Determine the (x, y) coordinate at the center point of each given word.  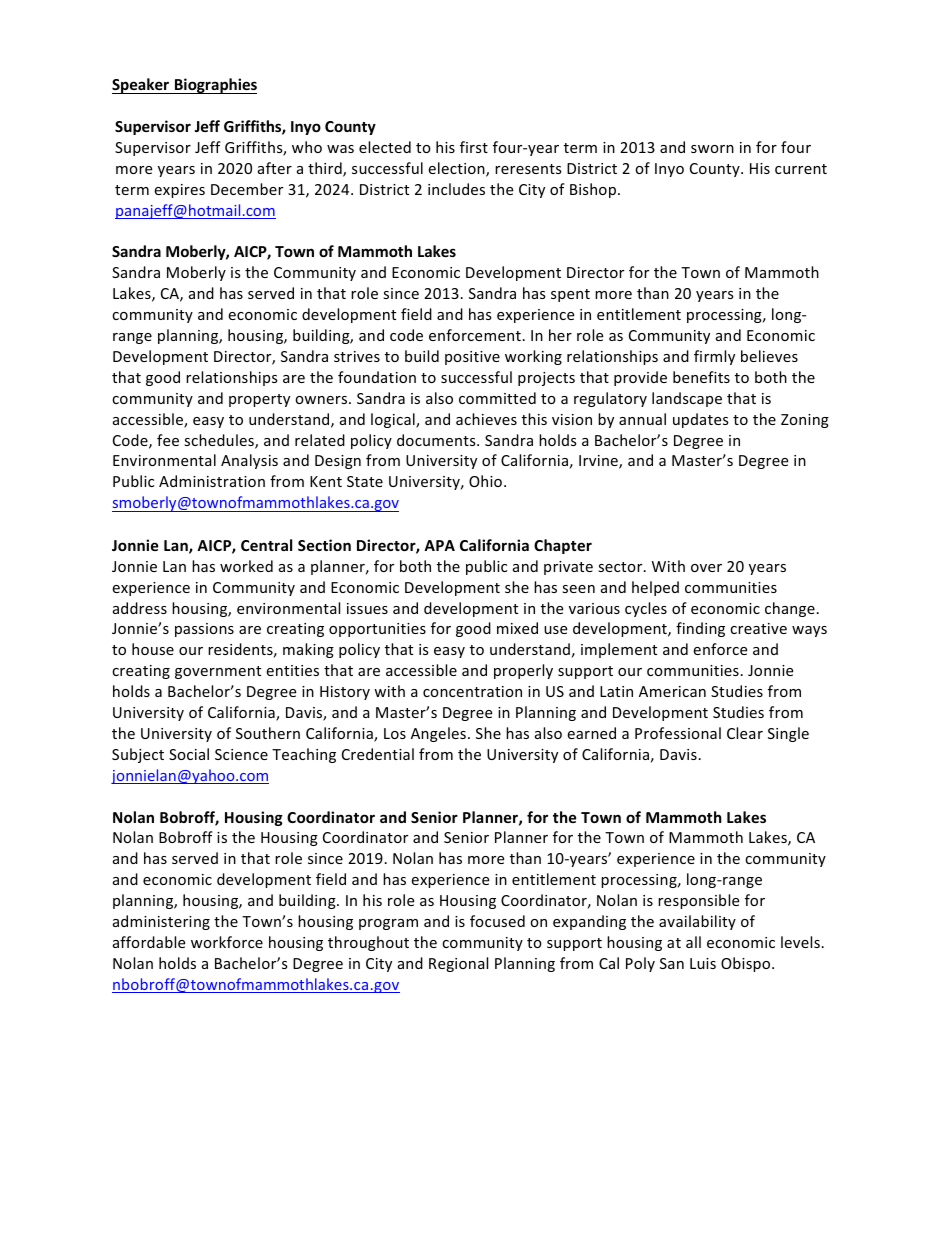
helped (655, 588)
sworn (712, 149)
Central (266, 545)
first (474, 147)
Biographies (215, 86)
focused (497, 921)
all (693, 942)
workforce (227, 942)
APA (439, 545)
